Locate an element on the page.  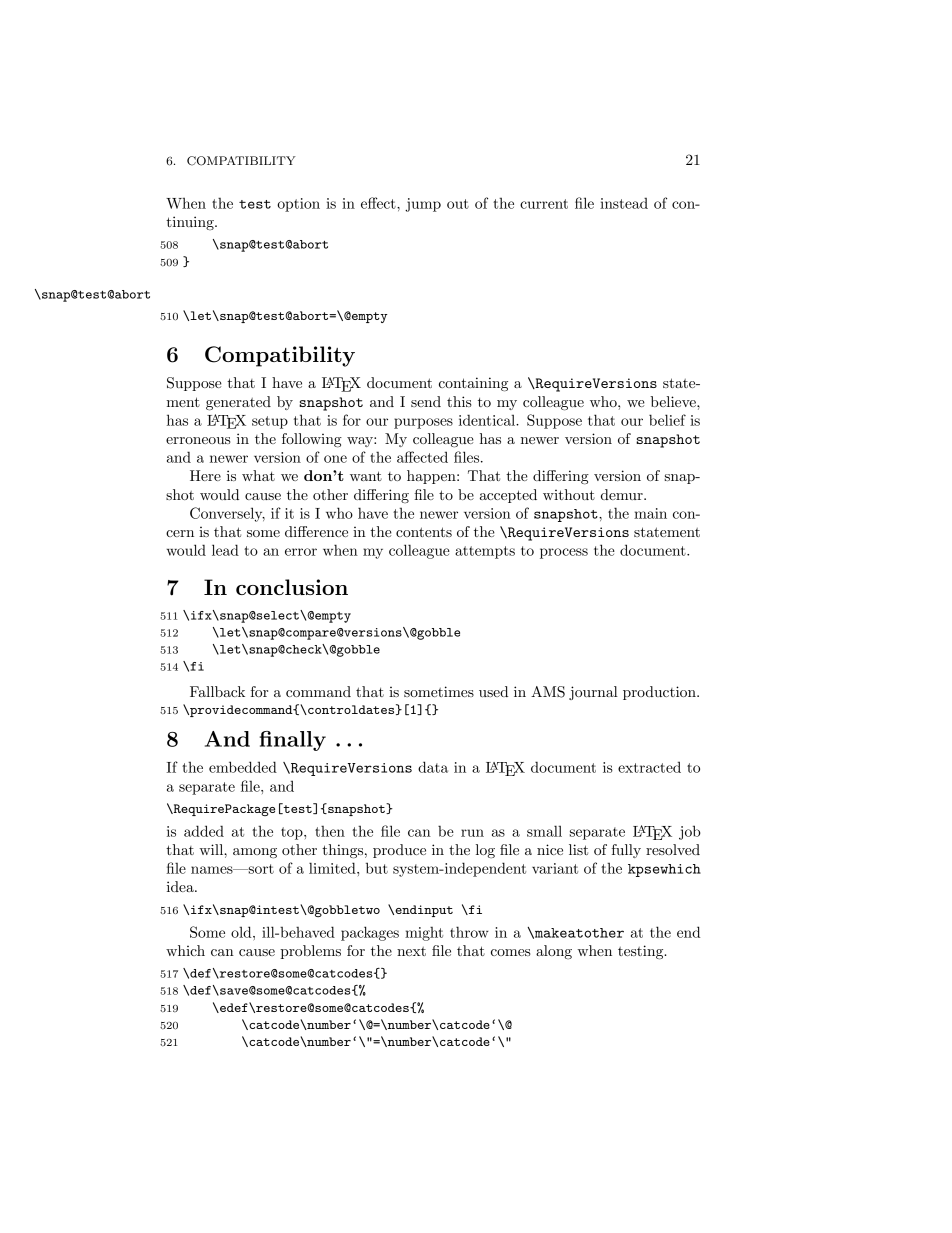
option is located at coordinates (298, 205).
